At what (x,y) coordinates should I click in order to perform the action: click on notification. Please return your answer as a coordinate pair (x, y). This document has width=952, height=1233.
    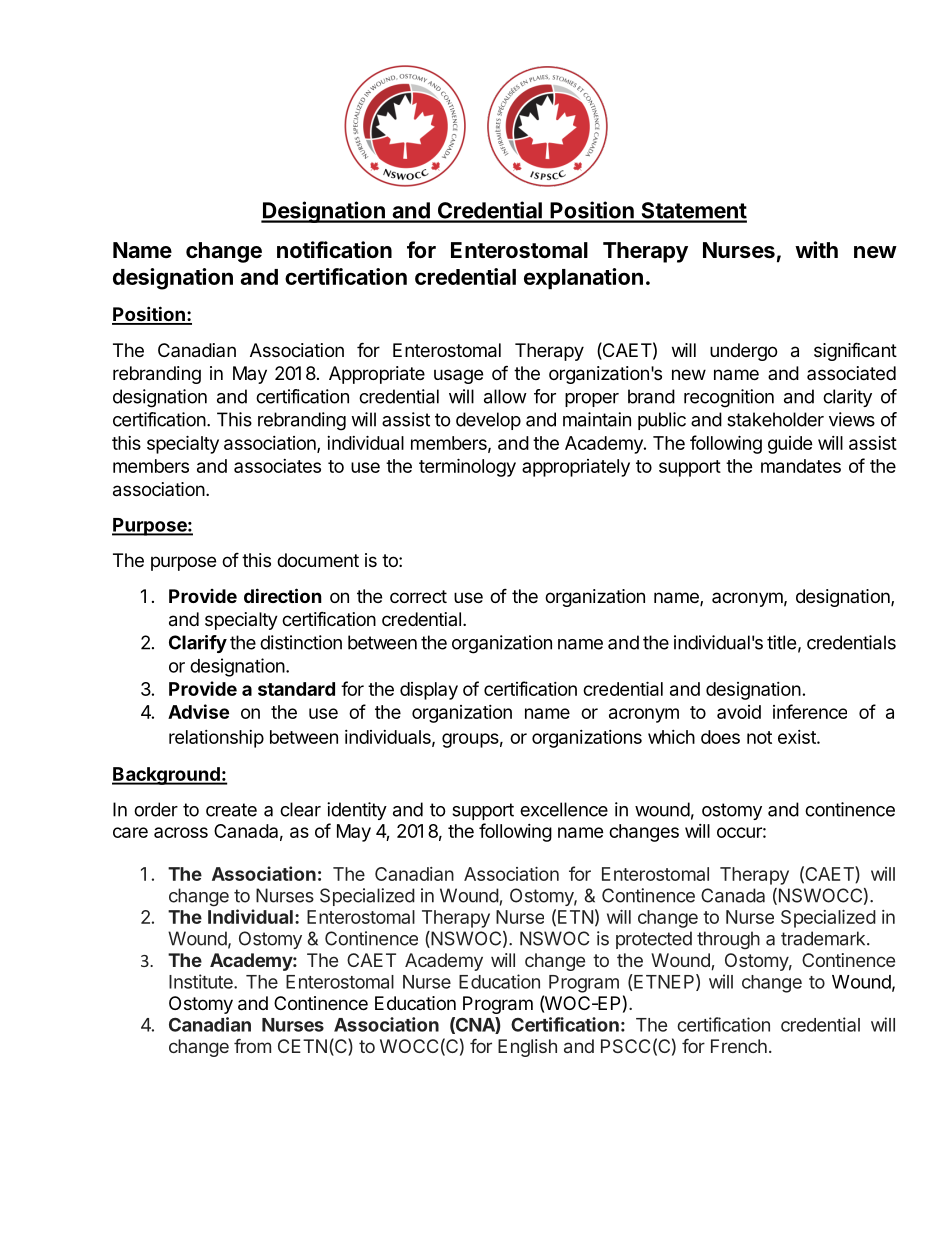
    Looking at the image, I should click on (334, 250).
